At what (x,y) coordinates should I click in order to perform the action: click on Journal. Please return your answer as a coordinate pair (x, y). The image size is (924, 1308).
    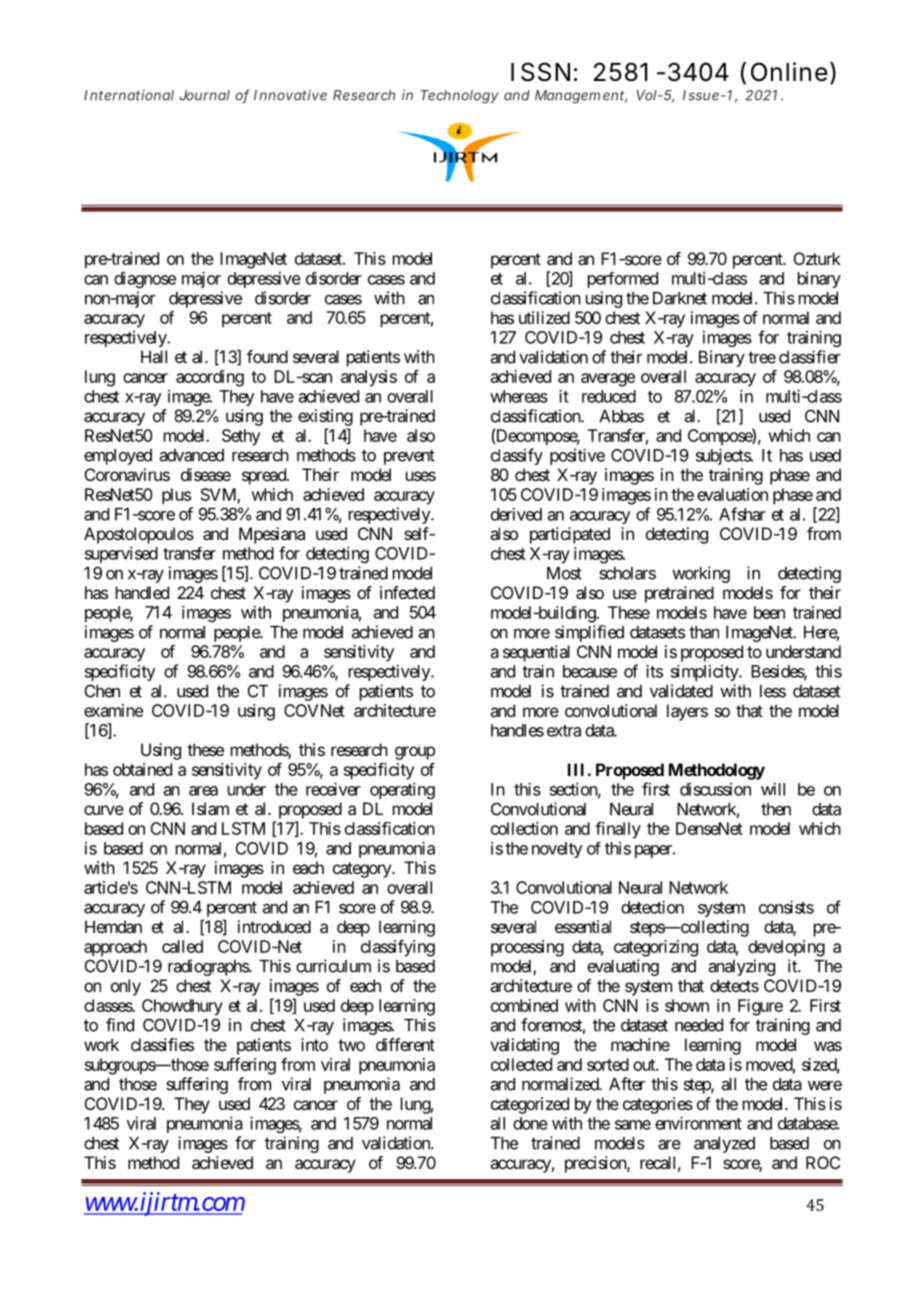
    Looking at the image, I should click on (205, 95).
